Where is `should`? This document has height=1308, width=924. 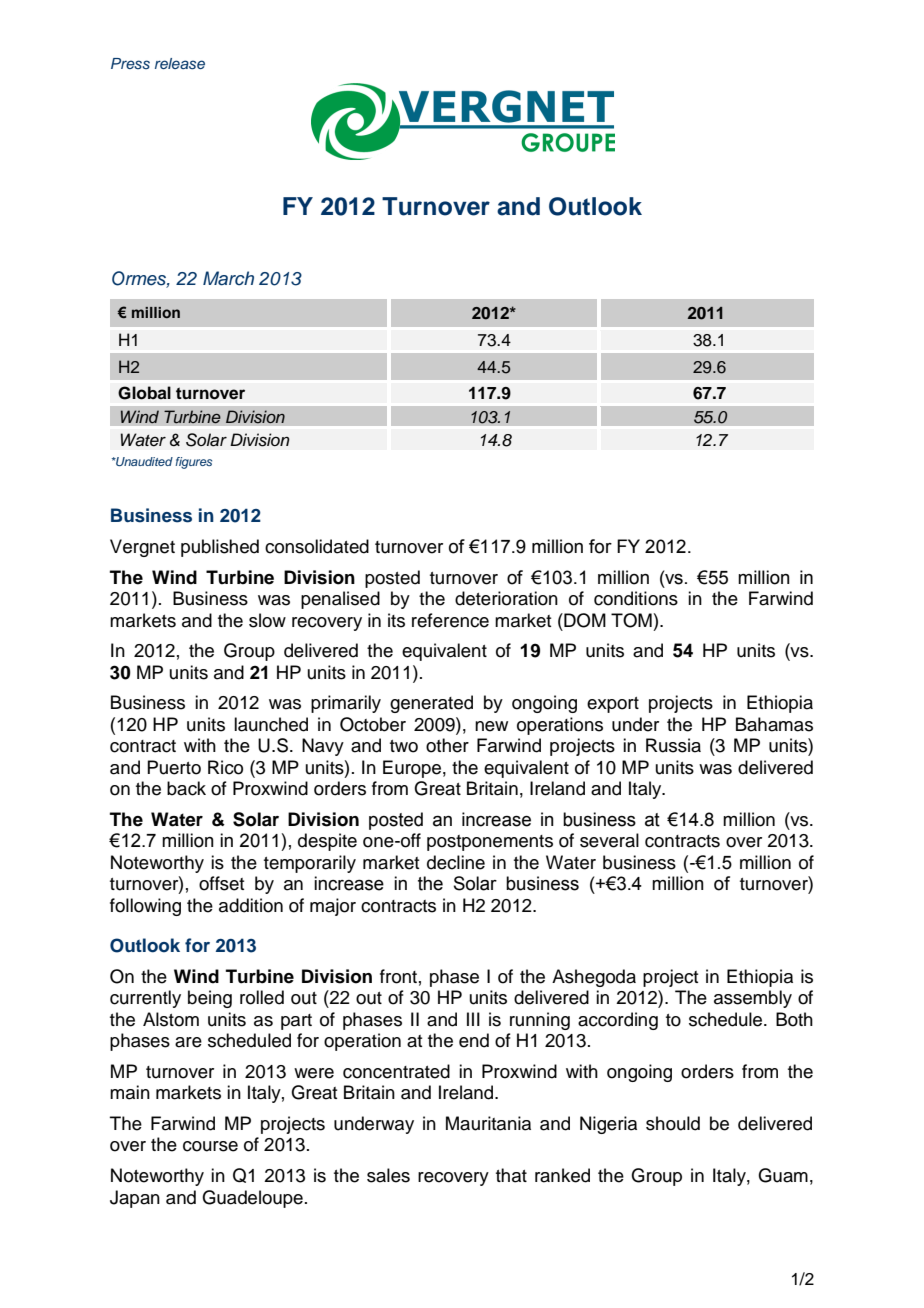 should is located at coordinates (673, 1123).
